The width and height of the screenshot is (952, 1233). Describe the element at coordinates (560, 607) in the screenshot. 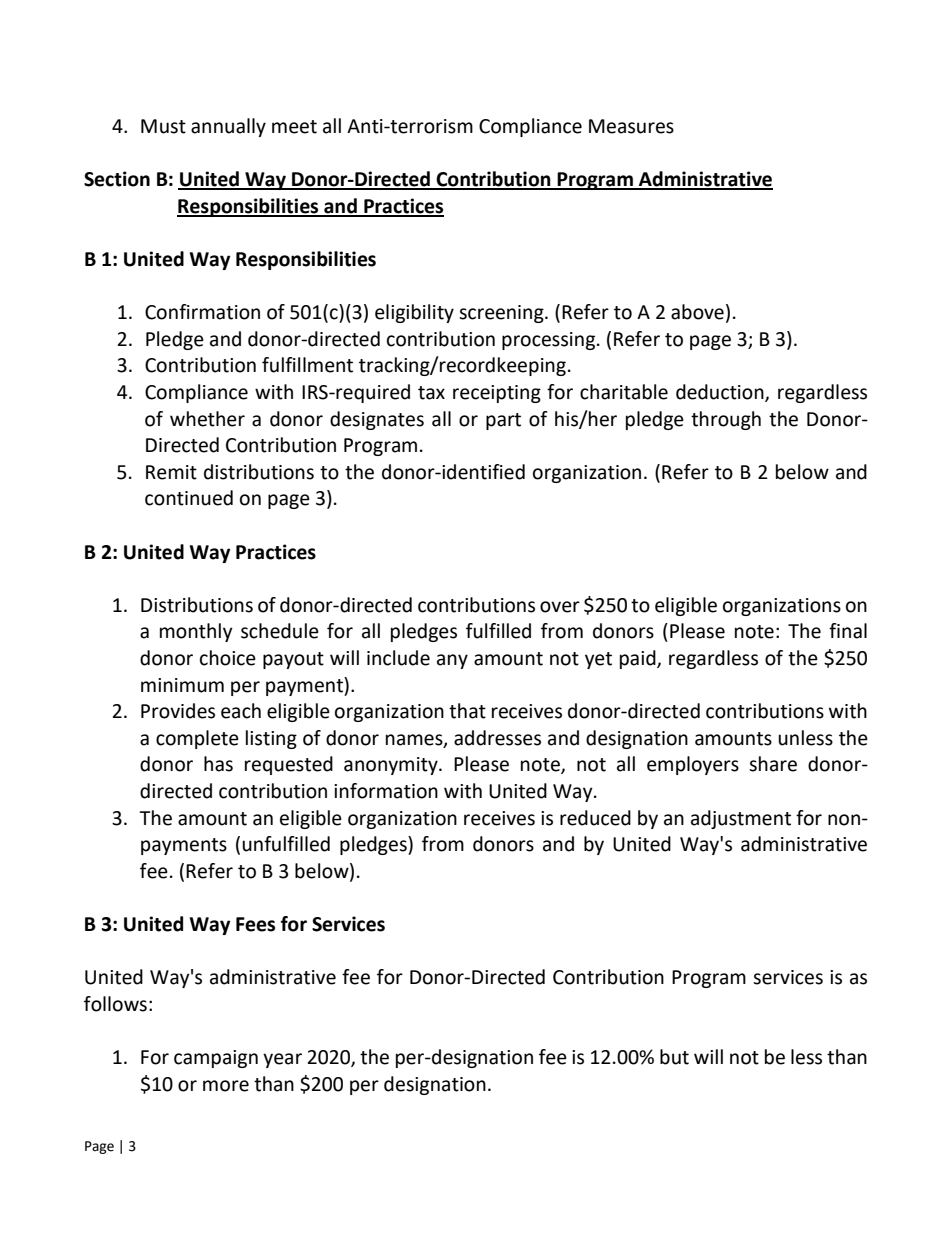

I see `over` at that location.
